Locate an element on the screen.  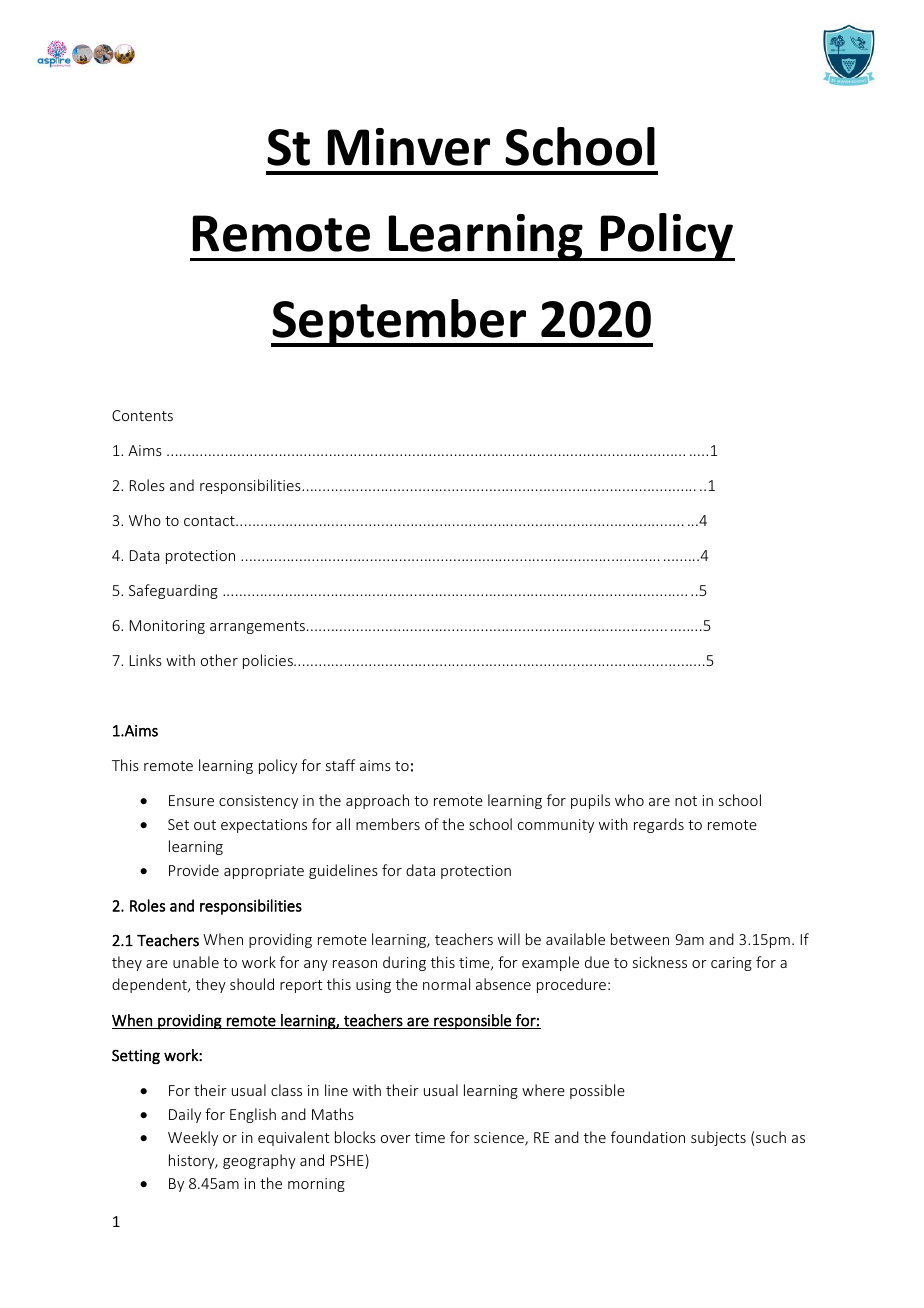
September is located at coordinates (400, 323).
